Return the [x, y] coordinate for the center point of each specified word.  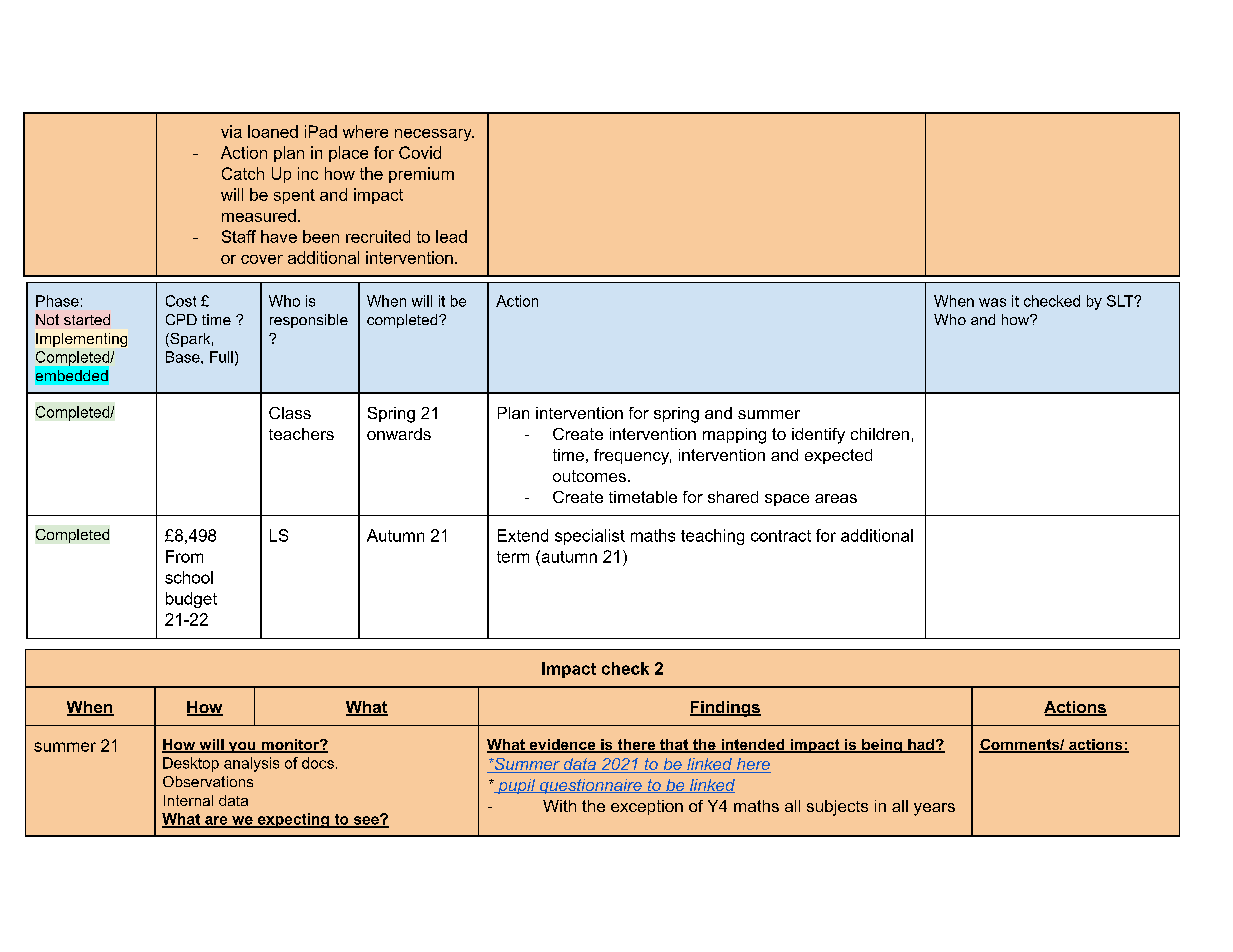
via [231, 131]
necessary [434, 135]
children [880, 434]
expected [838, 456]
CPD [181, 319]
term [513, 557]
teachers [301, 434]
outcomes [589, 476]
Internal [188, 800]
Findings [725, 709]
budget [191, 600]
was [992, 302]
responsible [309, 321]
